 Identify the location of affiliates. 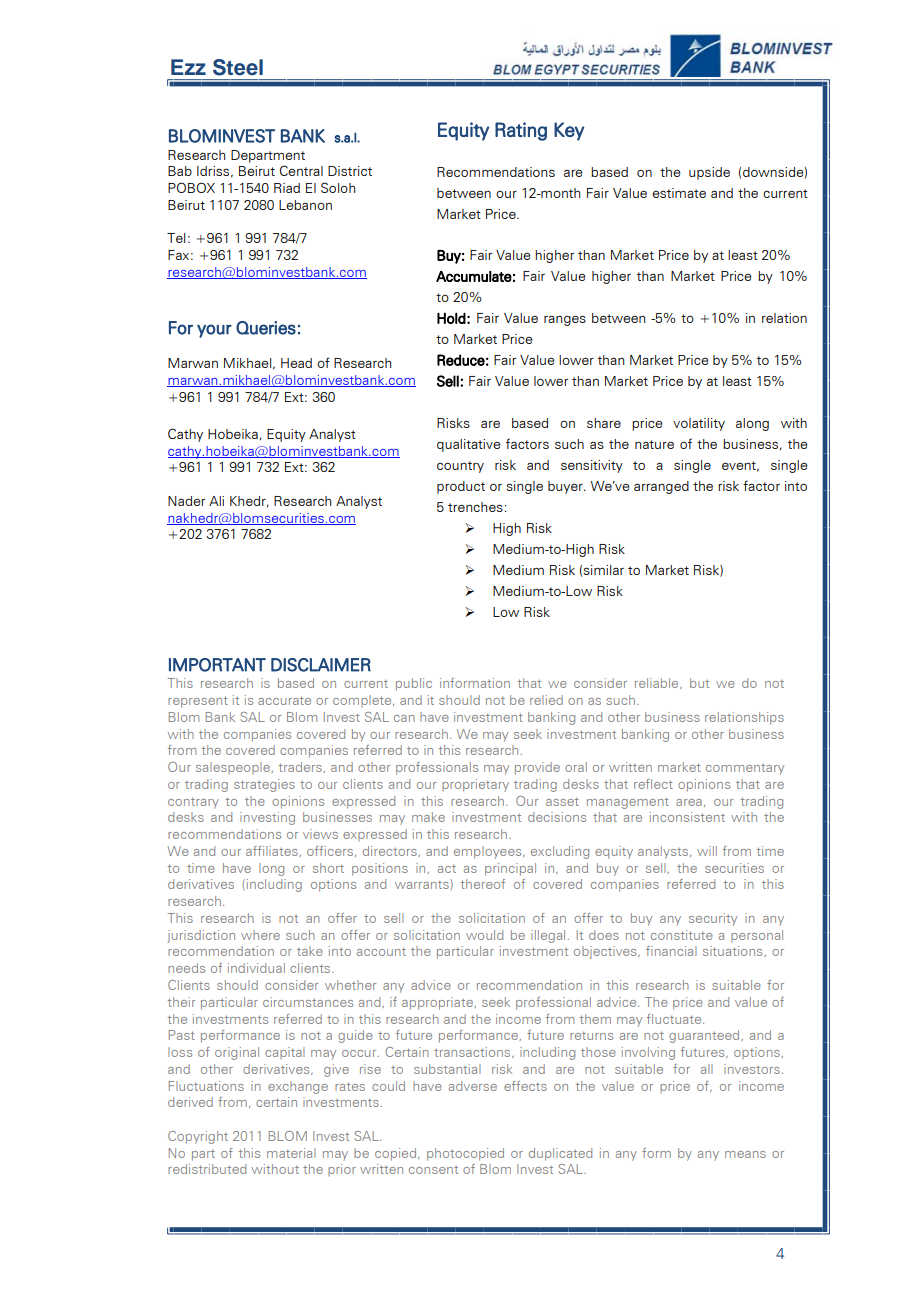
(273, 851).
